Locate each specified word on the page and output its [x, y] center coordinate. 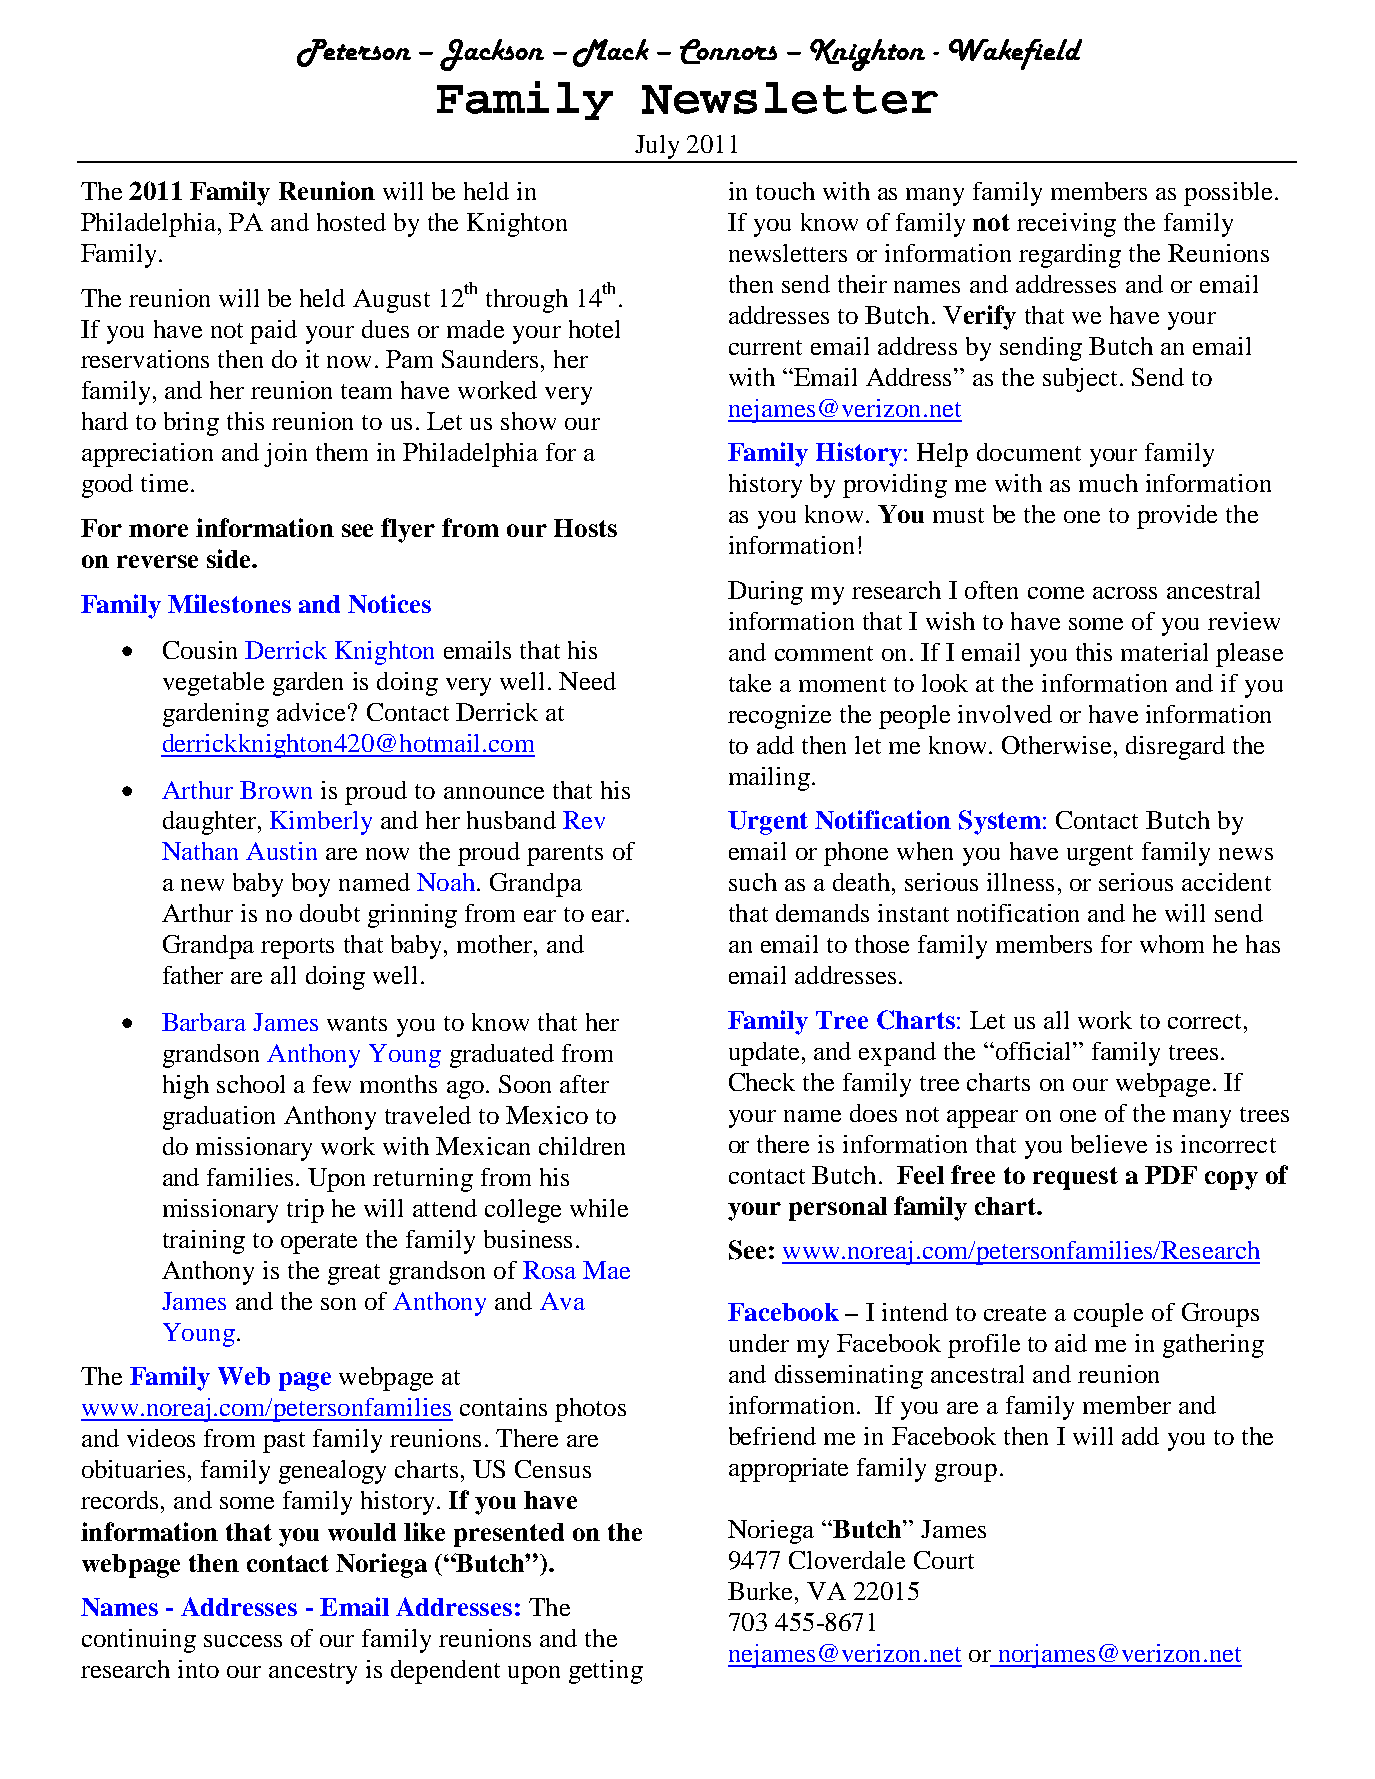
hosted [351, 222]
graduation [219, 1118]
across [1125, 593]
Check [762, 1082]
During [765, 593]
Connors [728, 51]
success [243, 1641]
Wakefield [1015, 54]
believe [1109, 1144]
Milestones [229, 603]
